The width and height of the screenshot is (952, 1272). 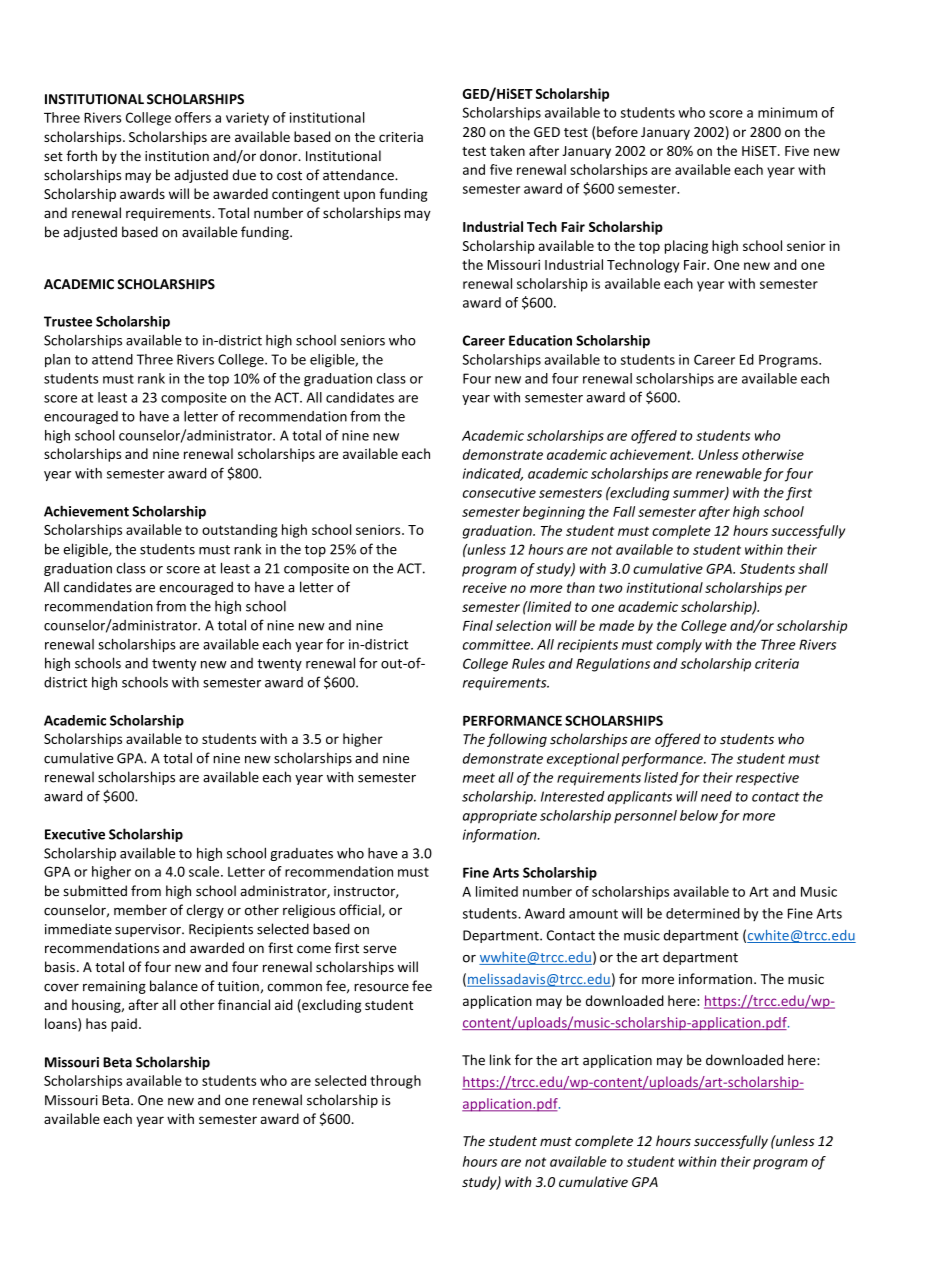 What do you see at coordinates (240, 531) in the screenshot?
I see `outstanding` at bounding box center [240, 531].
